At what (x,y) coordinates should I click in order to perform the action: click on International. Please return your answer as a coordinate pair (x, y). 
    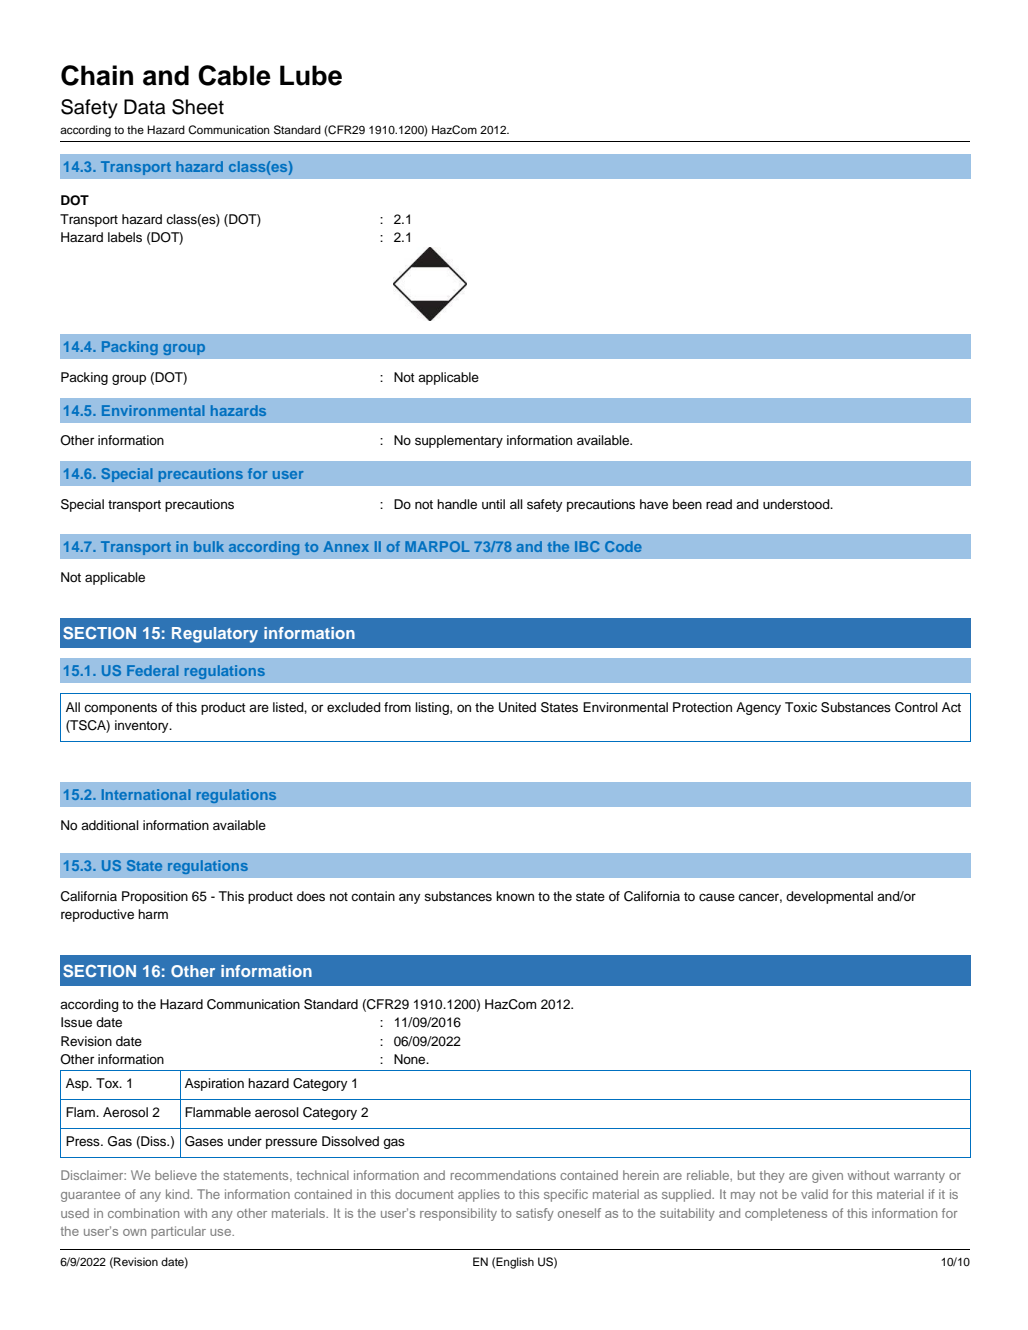
    Looking at the image, I should click on (146, 794).
